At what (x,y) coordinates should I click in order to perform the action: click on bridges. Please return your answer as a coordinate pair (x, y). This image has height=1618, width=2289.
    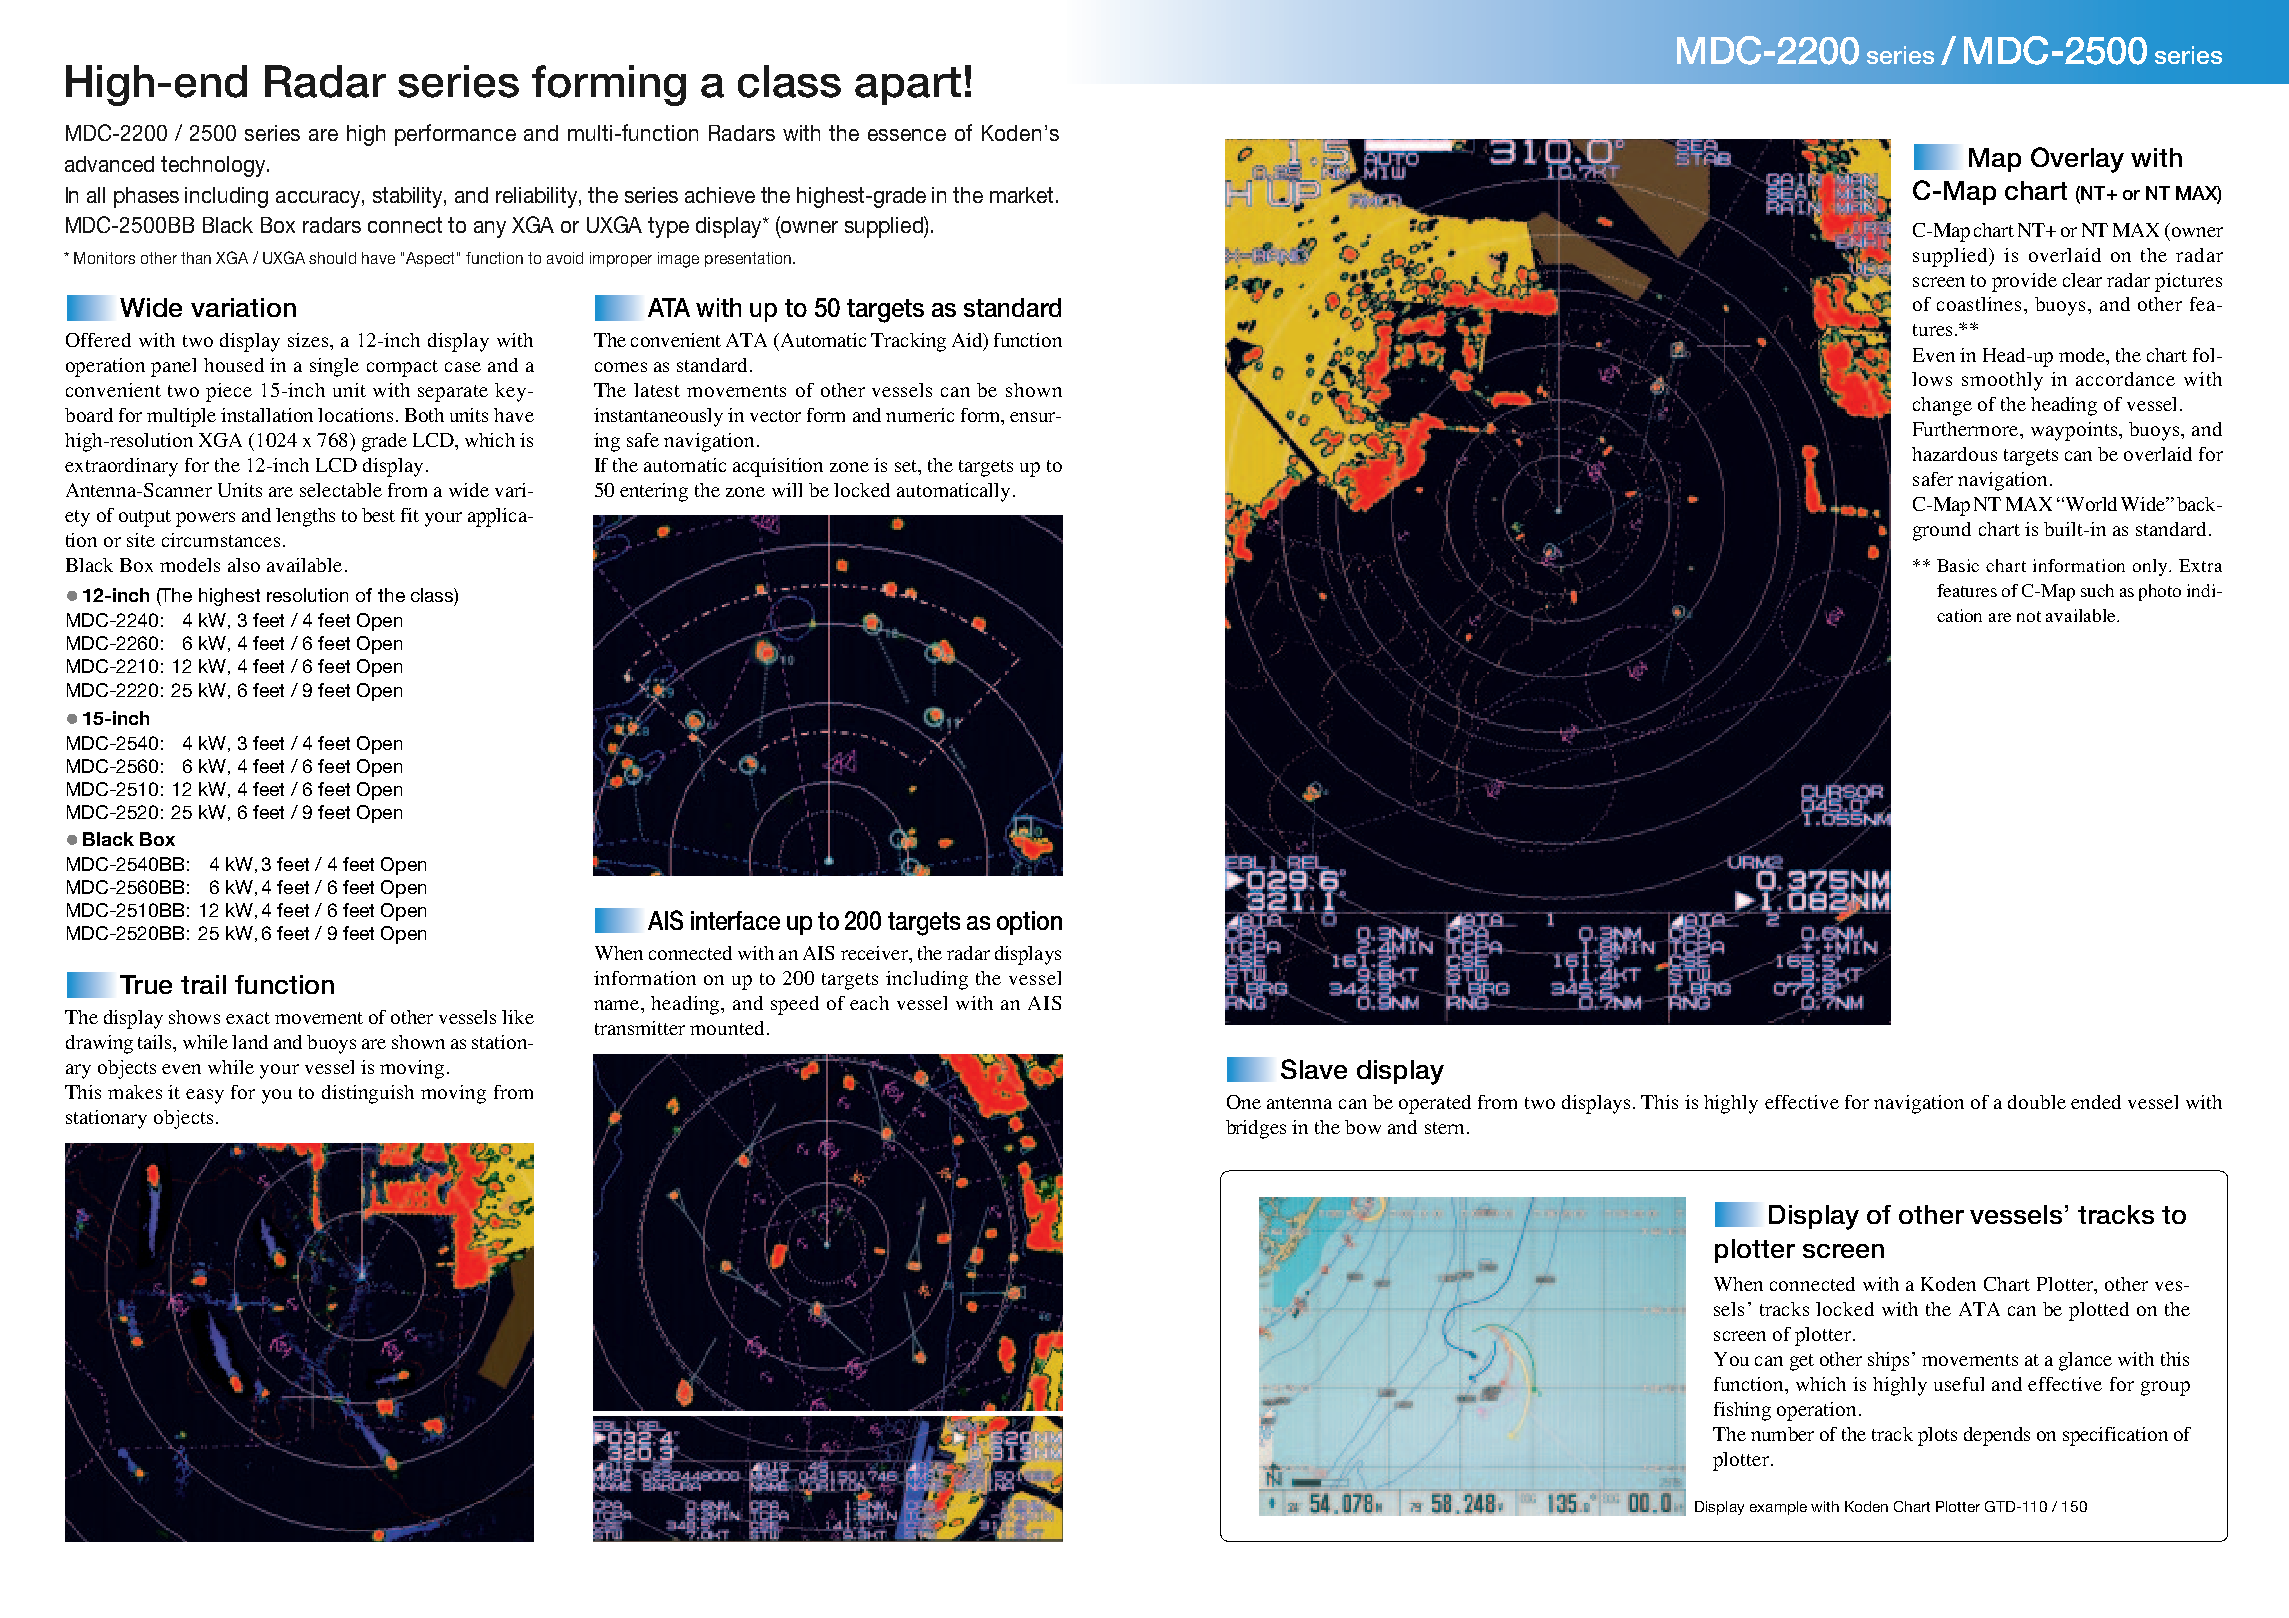
    Looking at the image, I should click on (1256, 1129).
